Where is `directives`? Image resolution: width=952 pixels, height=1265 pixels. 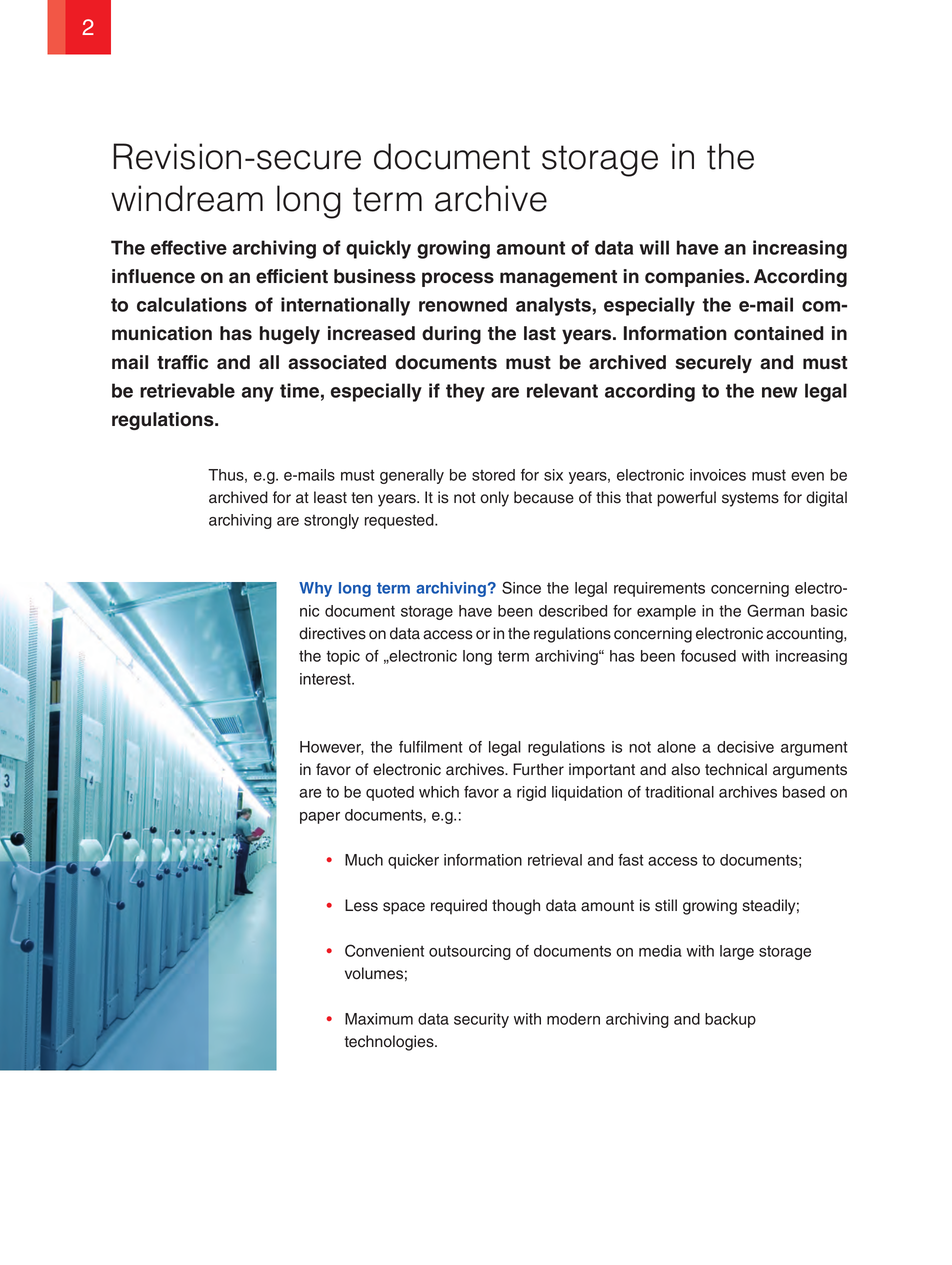
directives is located at coordinates (332, 633).
